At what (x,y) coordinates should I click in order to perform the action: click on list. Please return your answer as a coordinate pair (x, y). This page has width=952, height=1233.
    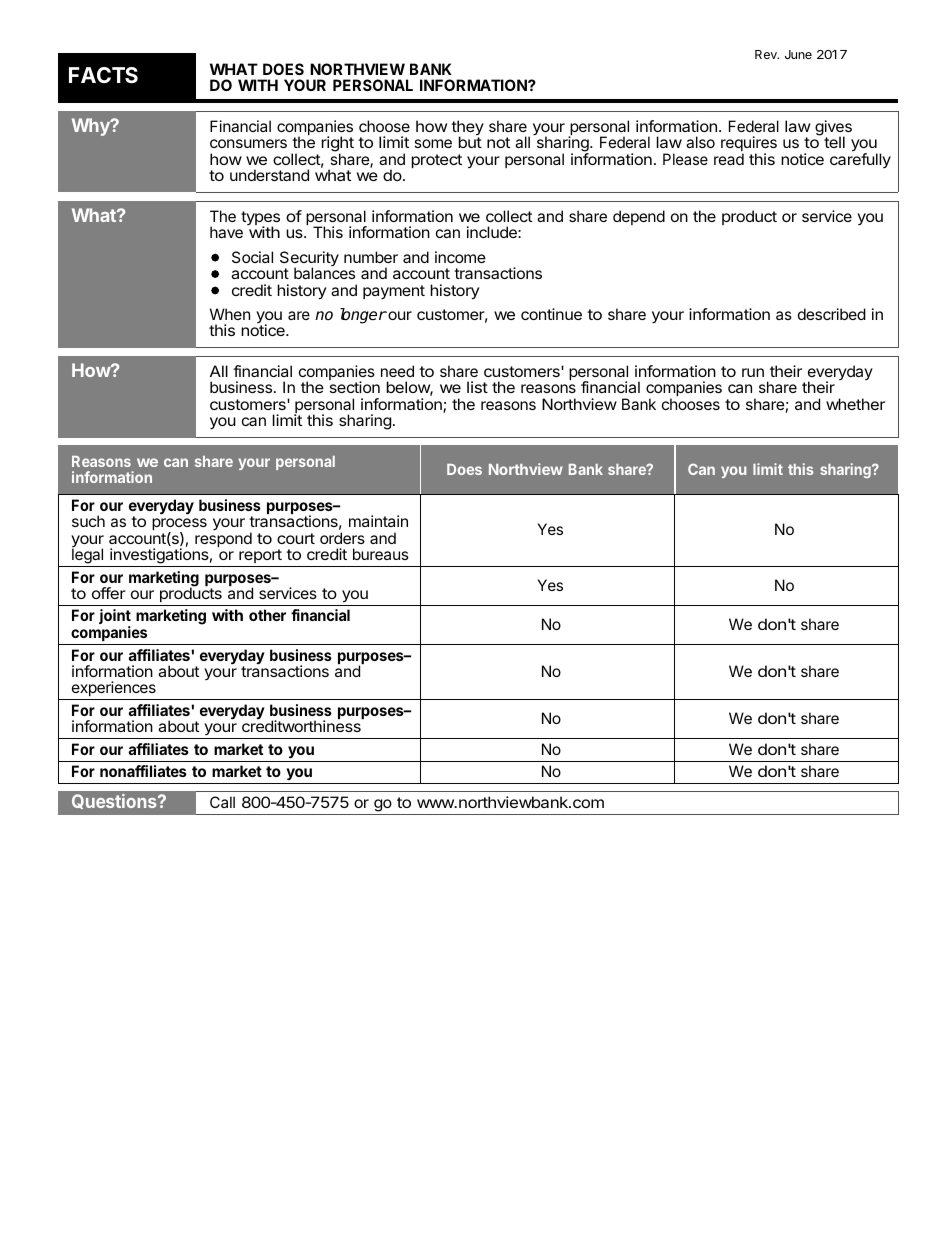
    Looking at the image, I should click on (477, 387).
